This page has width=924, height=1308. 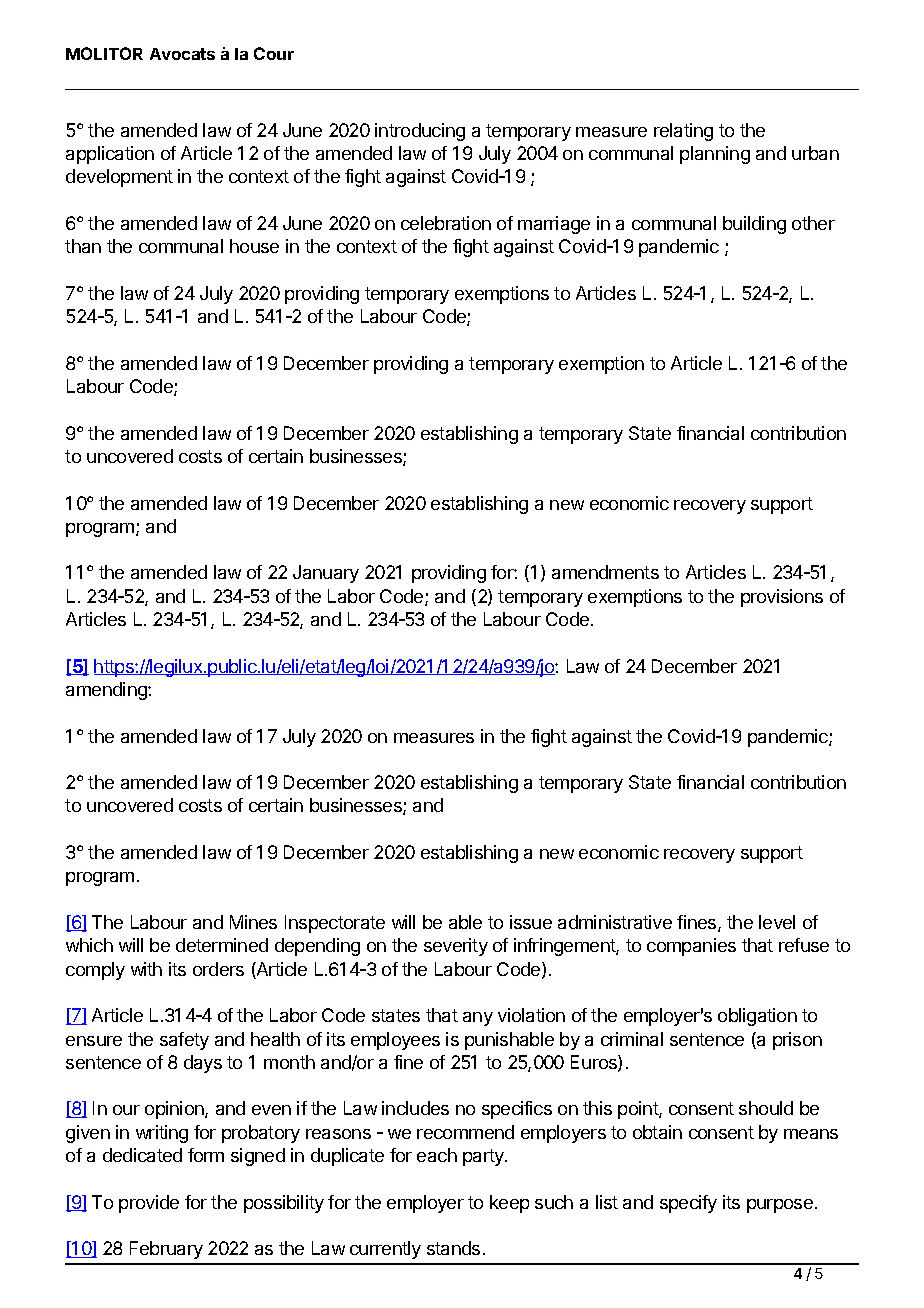 What do you see at coordinates (683, 132) in the page?
I see `relating` at bounding box center [683, 132].
